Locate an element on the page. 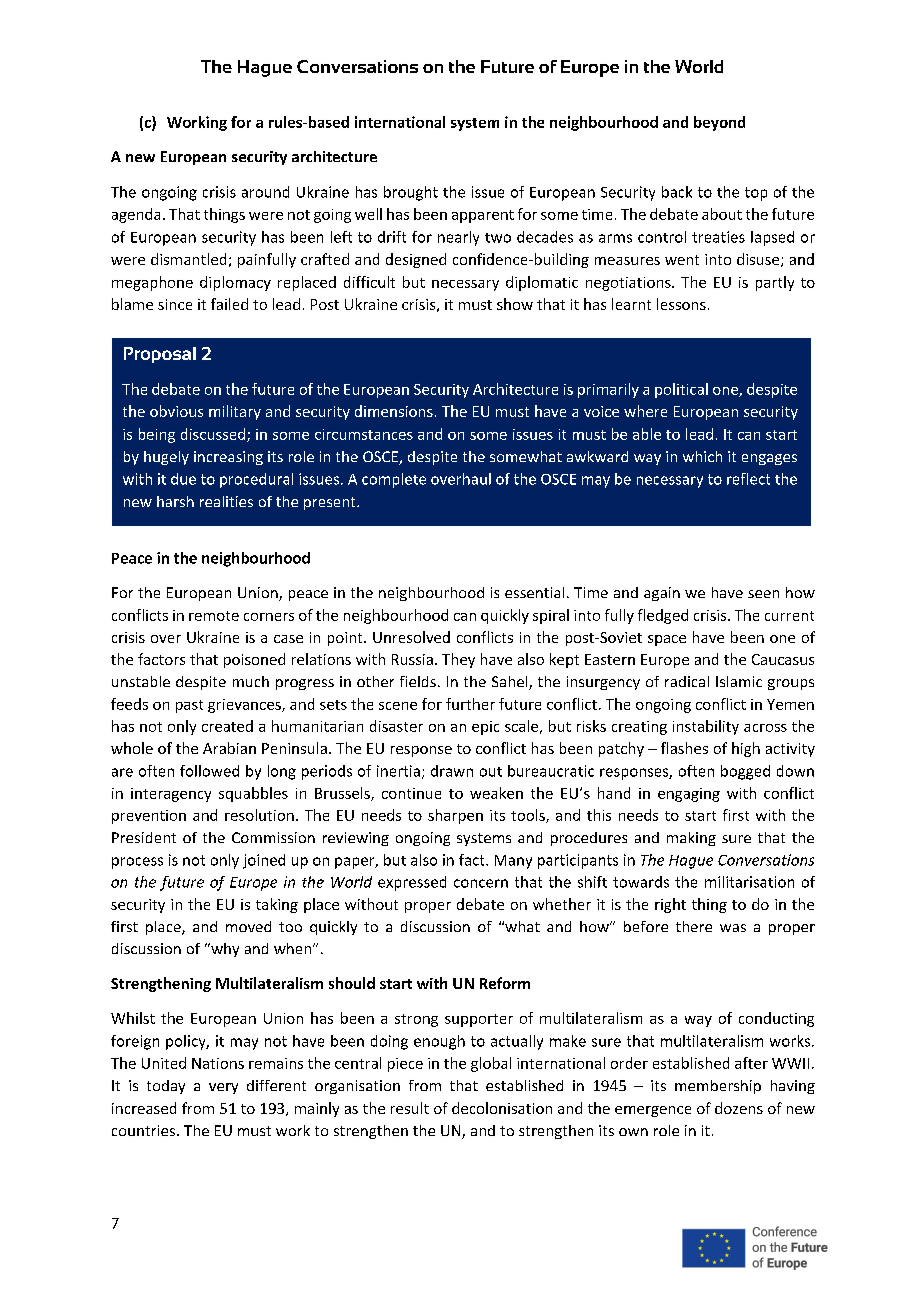 The width and height of the document is (924, 1308). beyond is located at coordinates (719, 123).
